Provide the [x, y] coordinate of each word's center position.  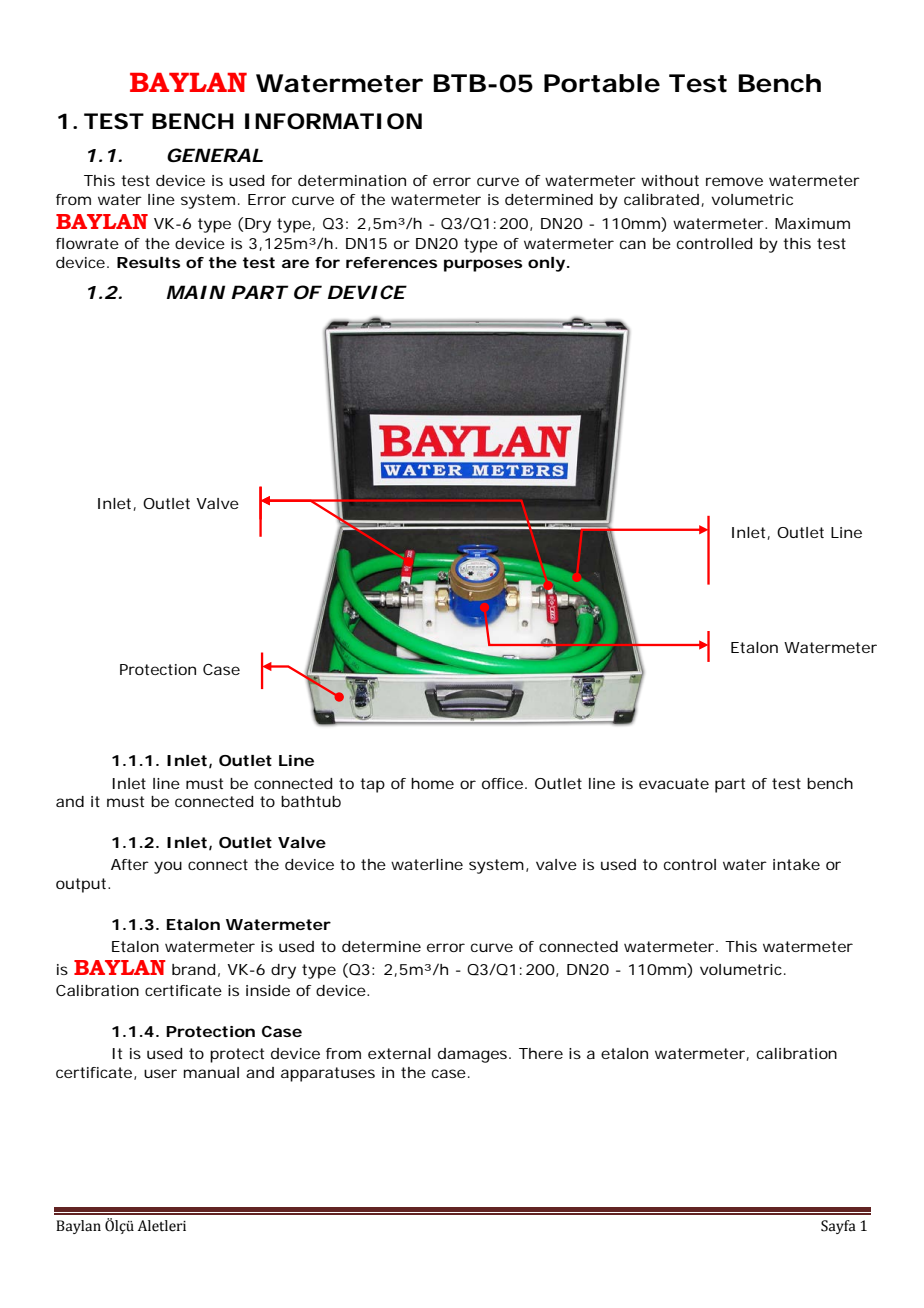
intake [796, 864]
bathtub [311, 801]
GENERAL [215, 155]
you [168, 867]
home [432, 783]
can [633, 244]
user [160, 1073]
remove [734, 181]
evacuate [674, 783]
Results [148, 262]
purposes [483, 265]
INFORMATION [333, 121]
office [504, 783]
